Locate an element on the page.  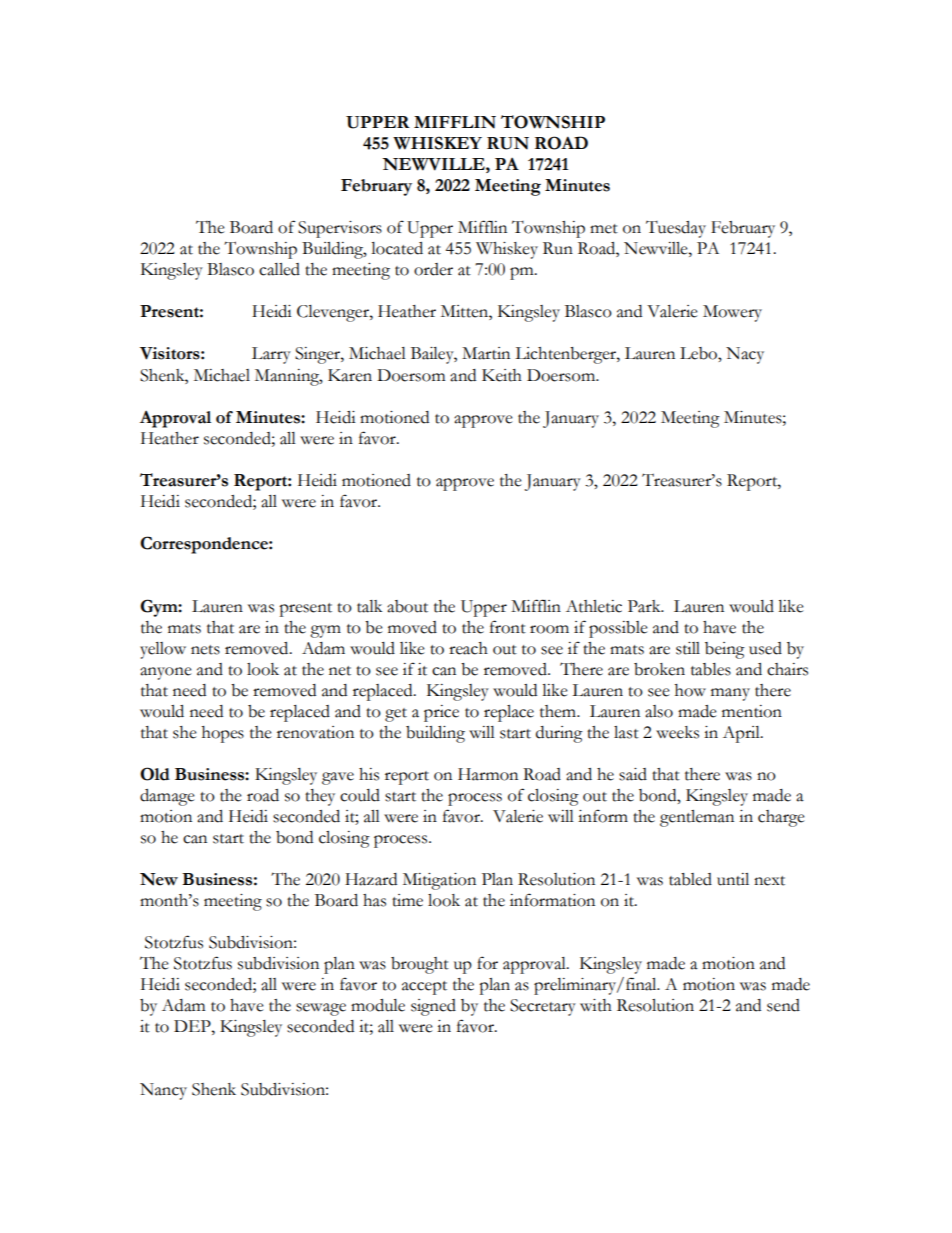
signed is located at coordinates (433, 1007).
